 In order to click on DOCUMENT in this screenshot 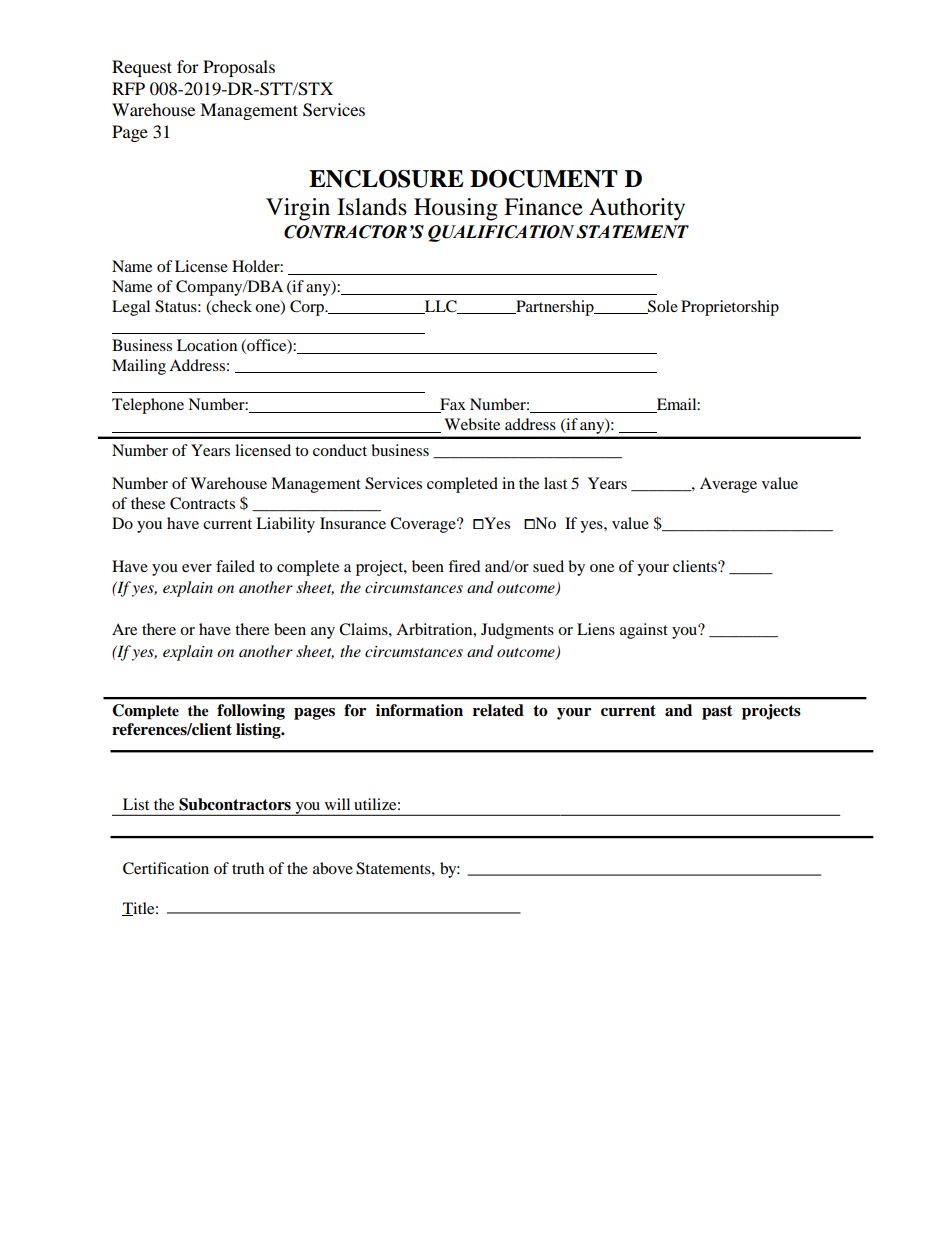, I will do `click(544, 179)`.
